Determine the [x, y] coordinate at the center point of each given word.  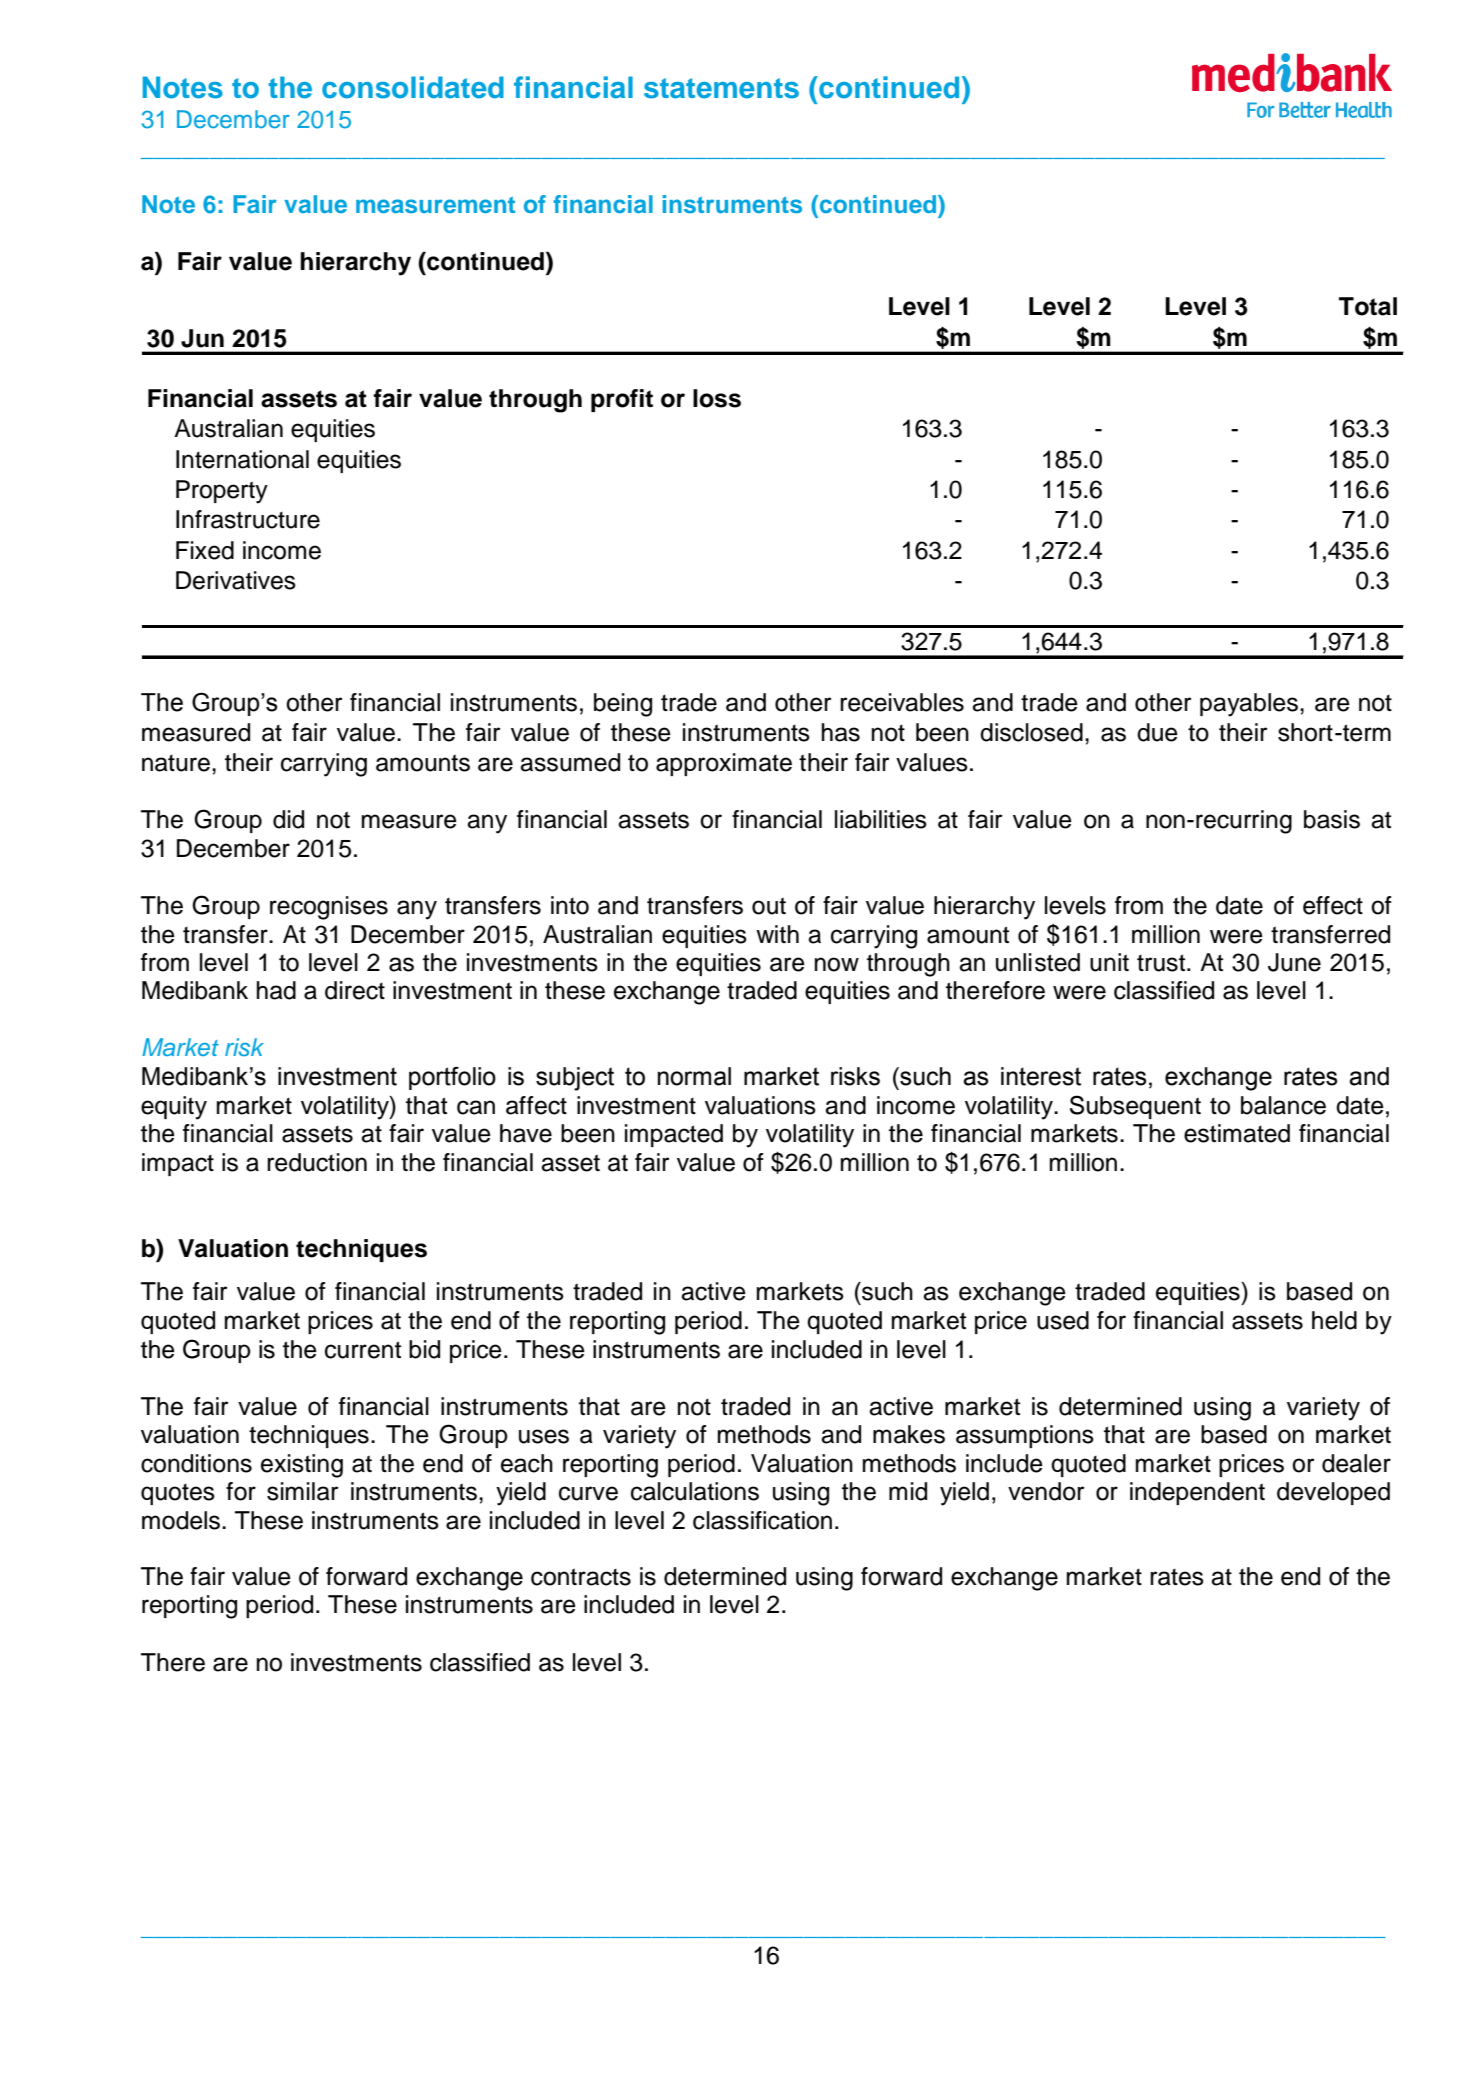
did [288, 819]
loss [717, 398]
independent [1197, 1493]
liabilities [881, 819]
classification [762, 1520]
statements [721, 88]
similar [303, 1491]
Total [1368, 306]
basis [1332, 819]
